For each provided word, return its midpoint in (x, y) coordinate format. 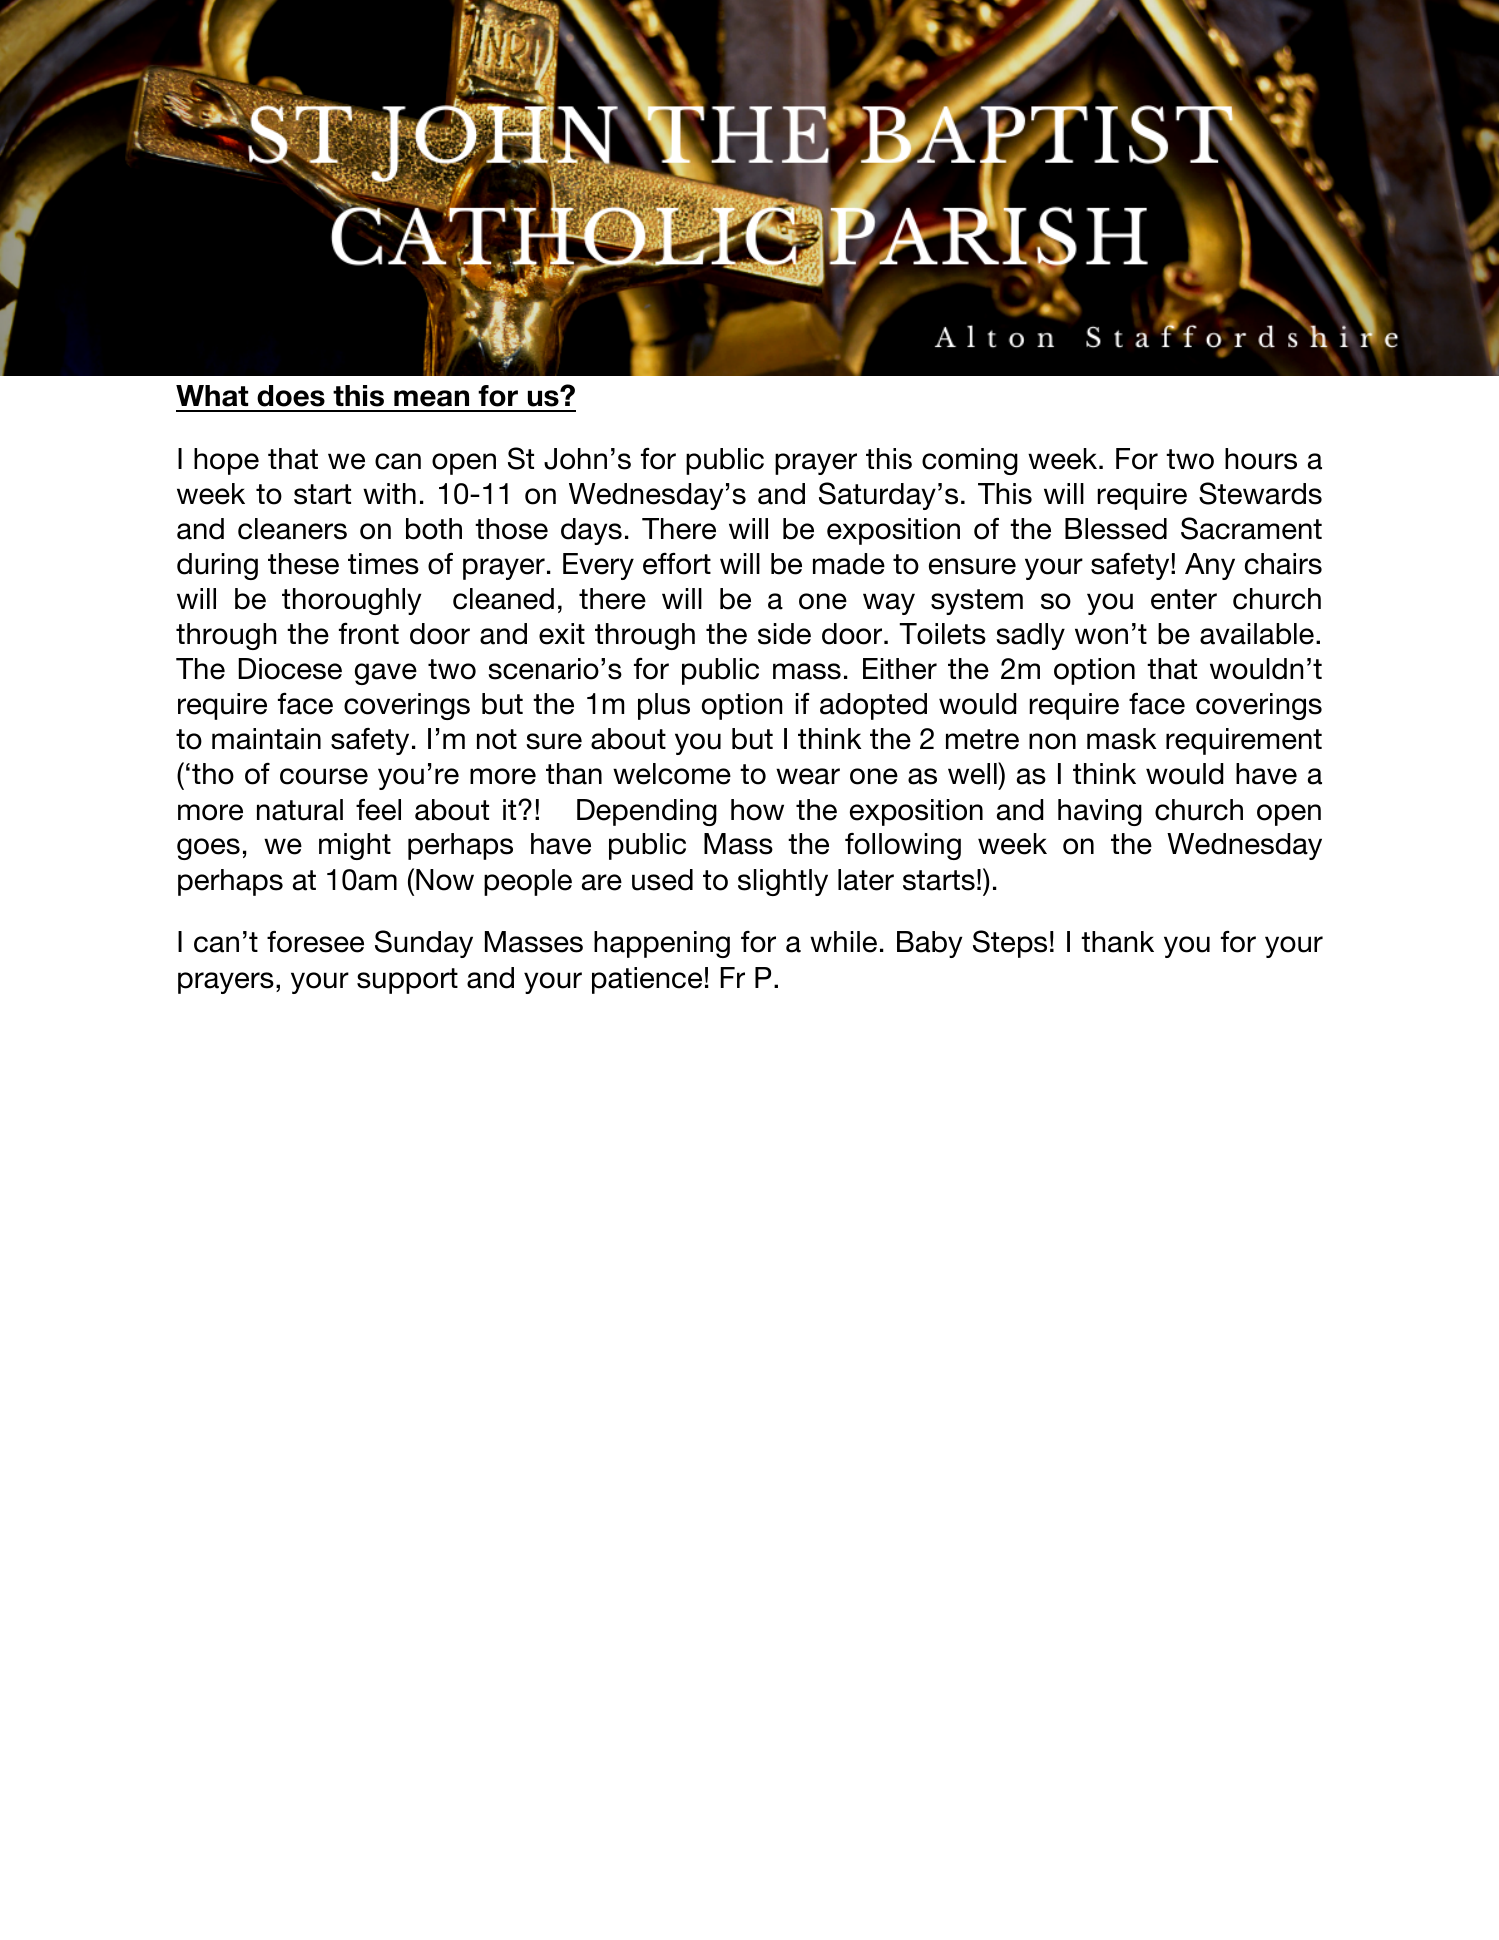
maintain (266, 739)
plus (664, 706)
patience (647, 980)
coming (970, 461)
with (389, 493)
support (407, 981)
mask (1121, 739)
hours (1261, 459)
